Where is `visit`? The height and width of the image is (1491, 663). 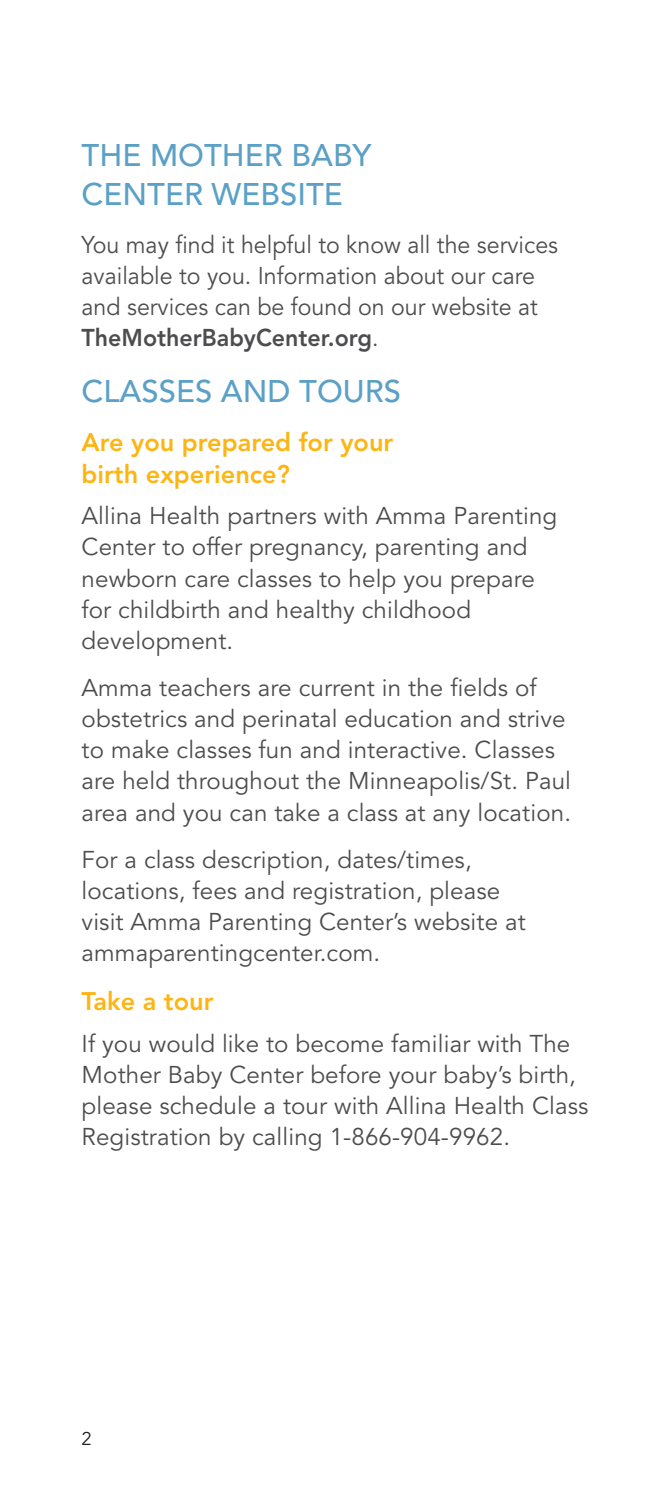
visit is located at coordinates (102, 921).
